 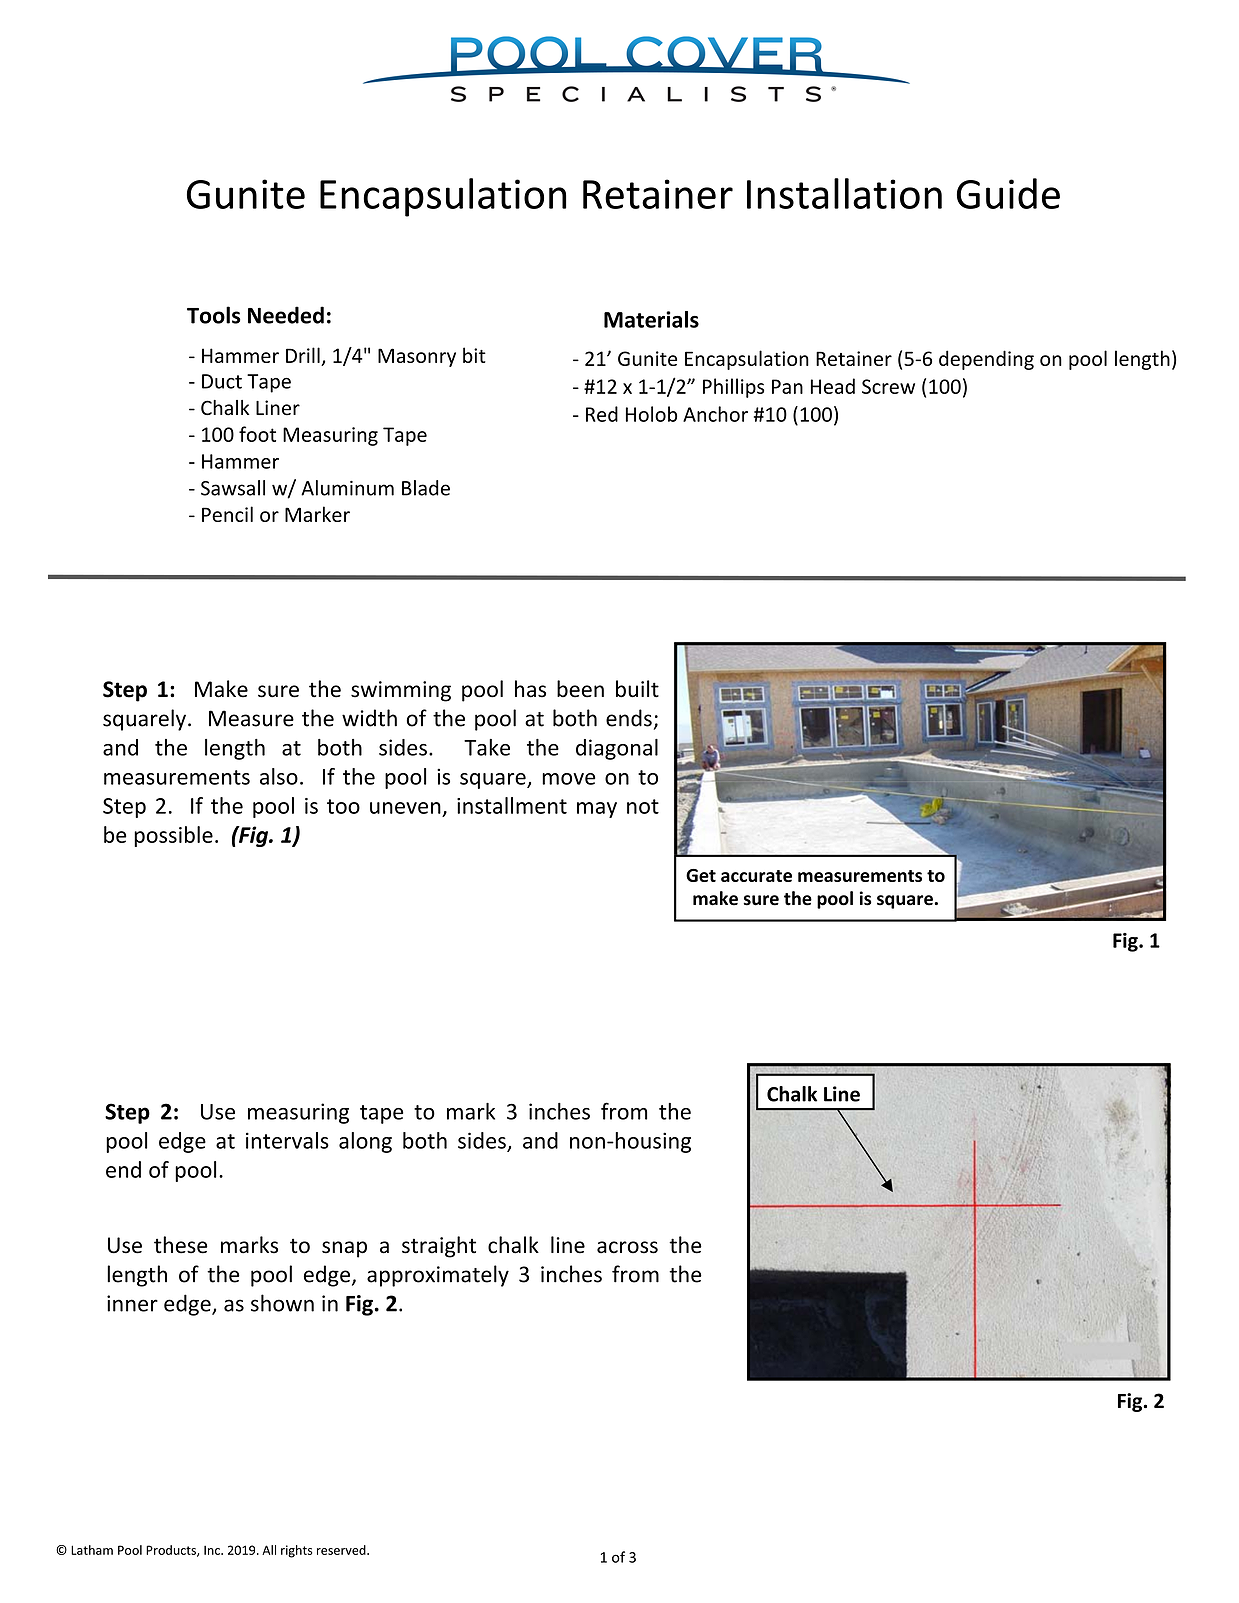 I want to click on straight, so click(x=439, y=1247).
